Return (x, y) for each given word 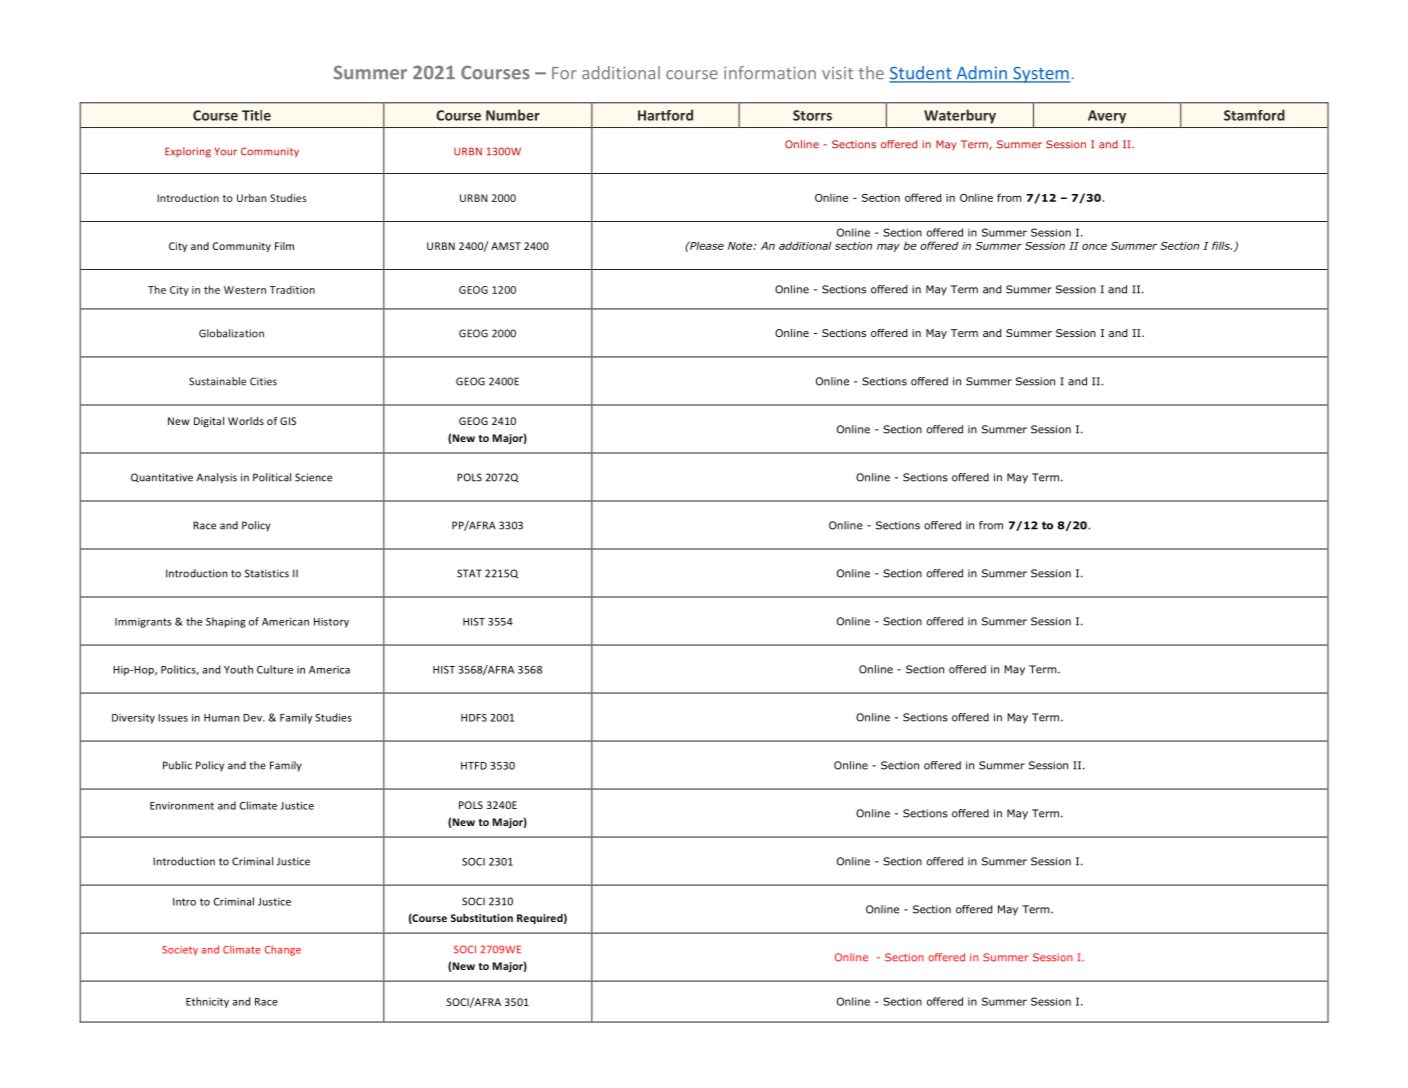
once (1094, 246)
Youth (238, 669)
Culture (275, 669)
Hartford (665, 115)
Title (256, 115)
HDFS (474, 718)
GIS (288, 421)
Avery (1107, 117)
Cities (263, 381)
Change (283, 950)
